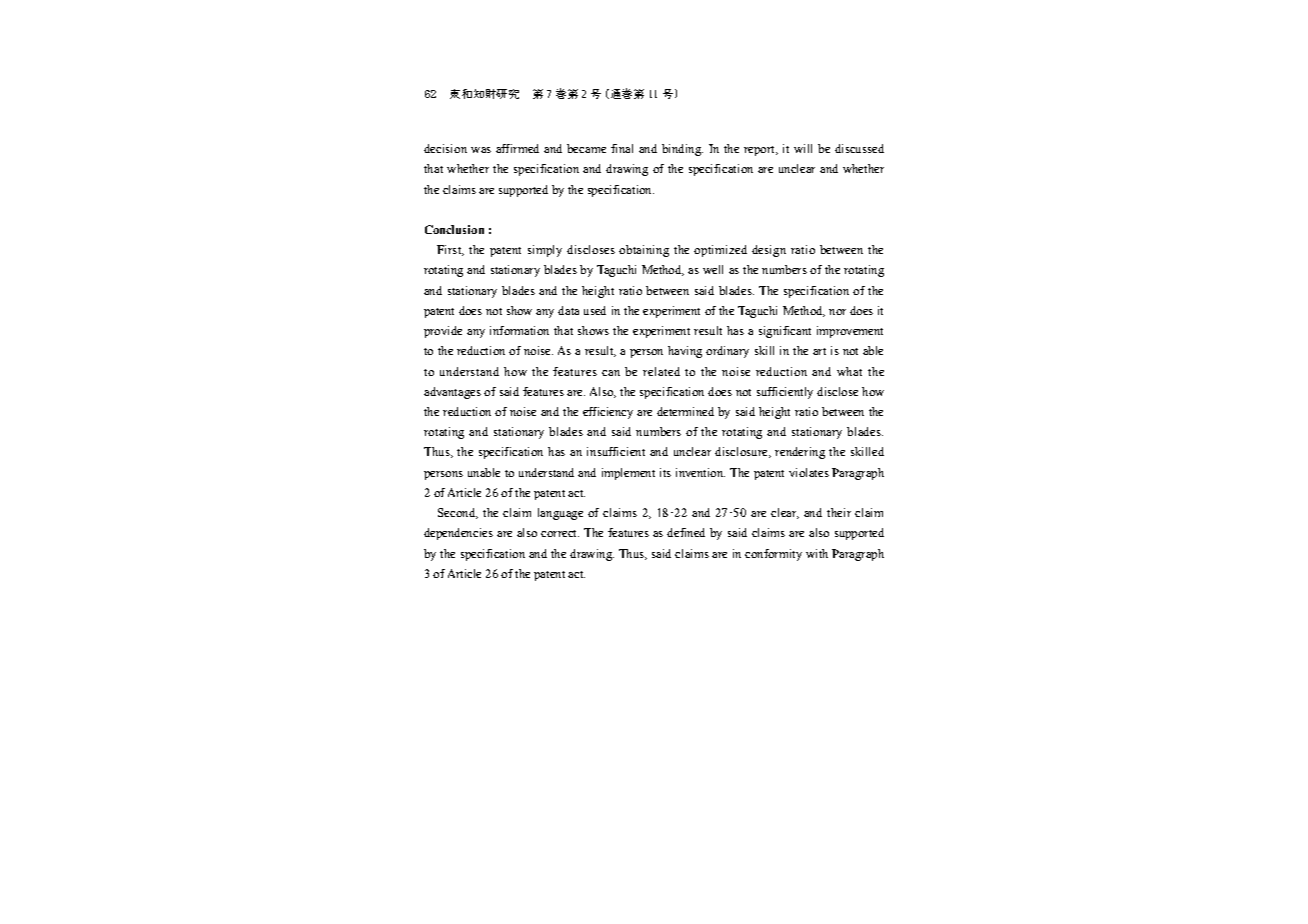 The image size is (1308, 924). What do you see at coordinates (481, 150) in the document?
I see `was` at bounding box center [481, 150].
